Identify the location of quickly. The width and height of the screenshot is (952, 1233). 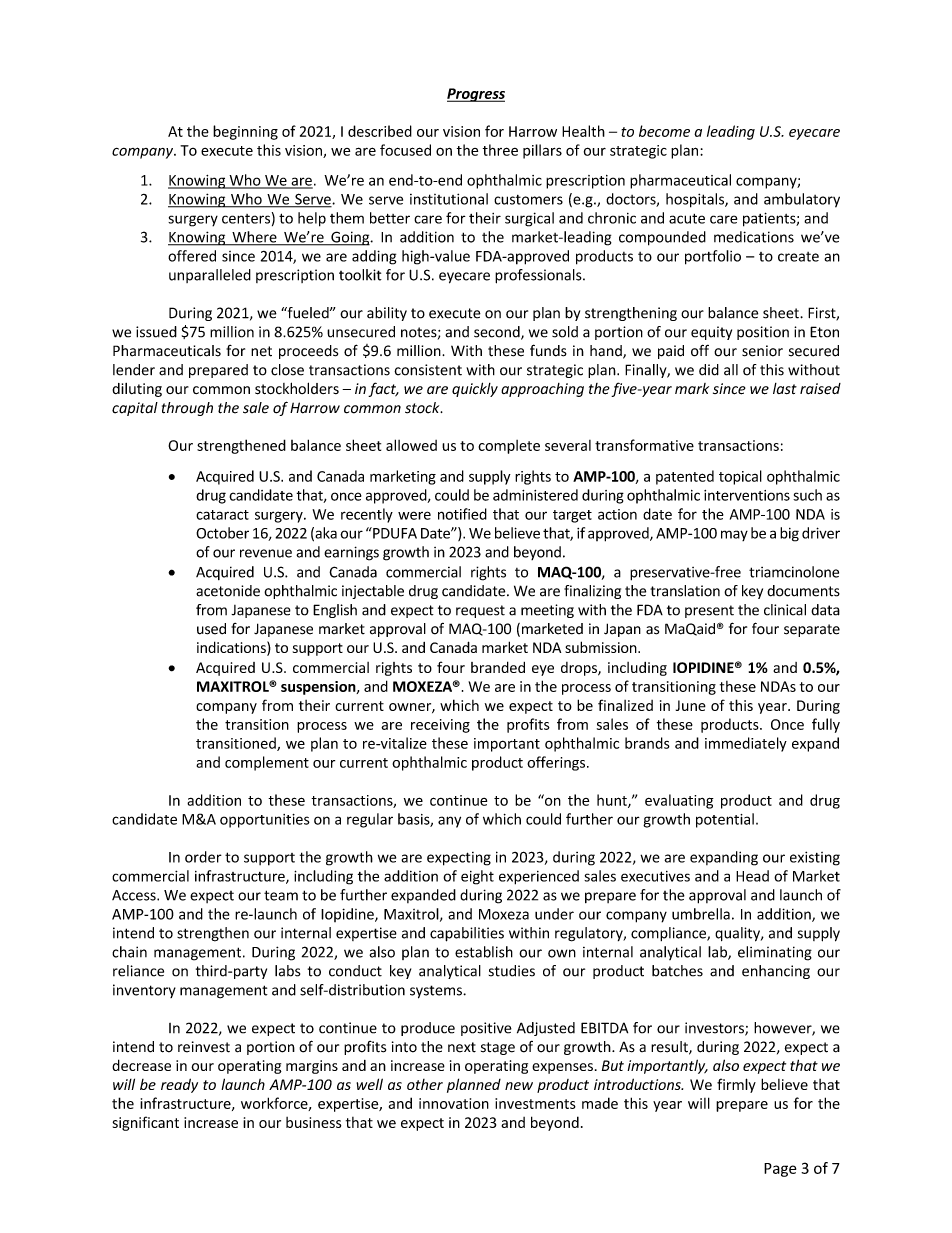
(475, 389).
